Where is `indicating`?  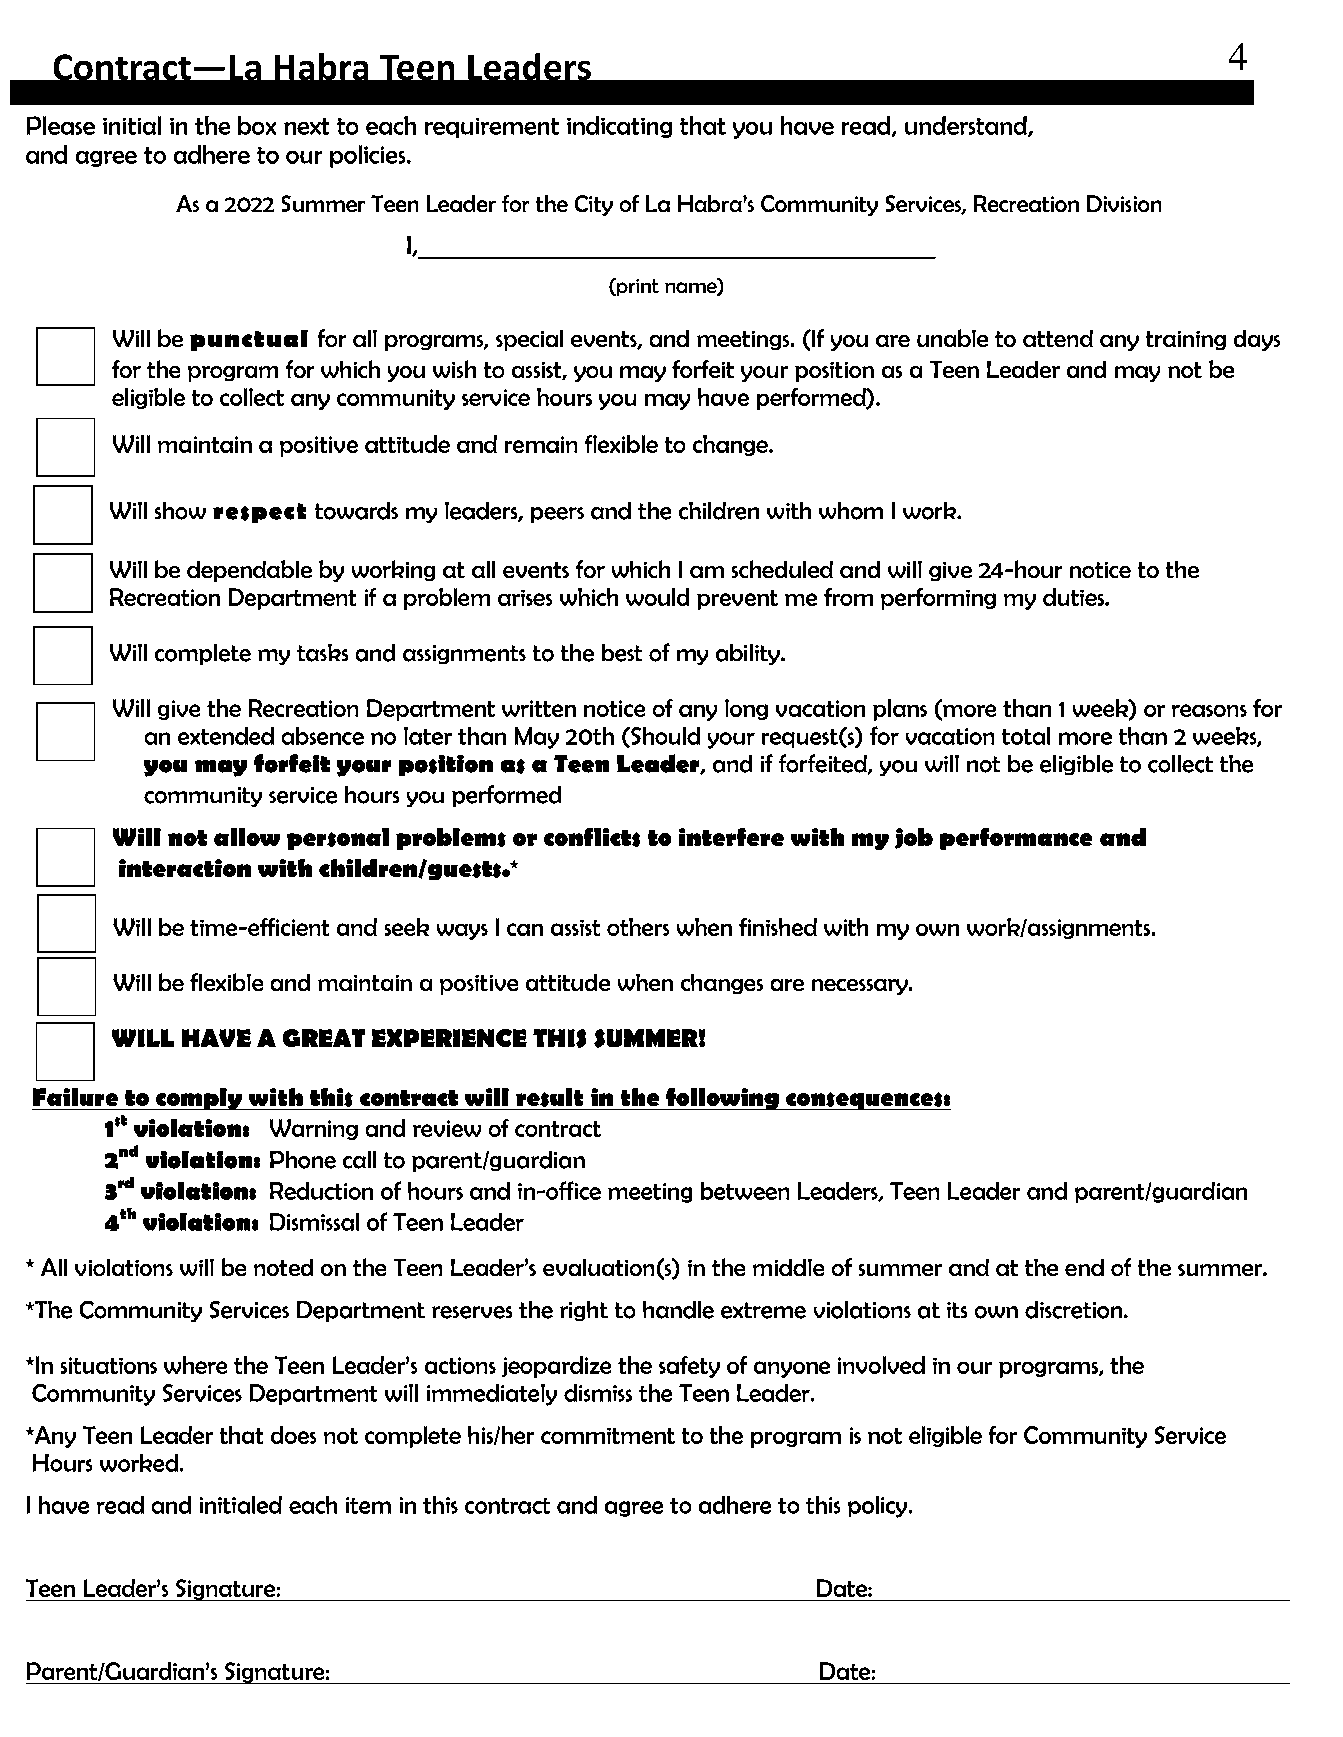 indicating is located at coordinates (619, 127).
